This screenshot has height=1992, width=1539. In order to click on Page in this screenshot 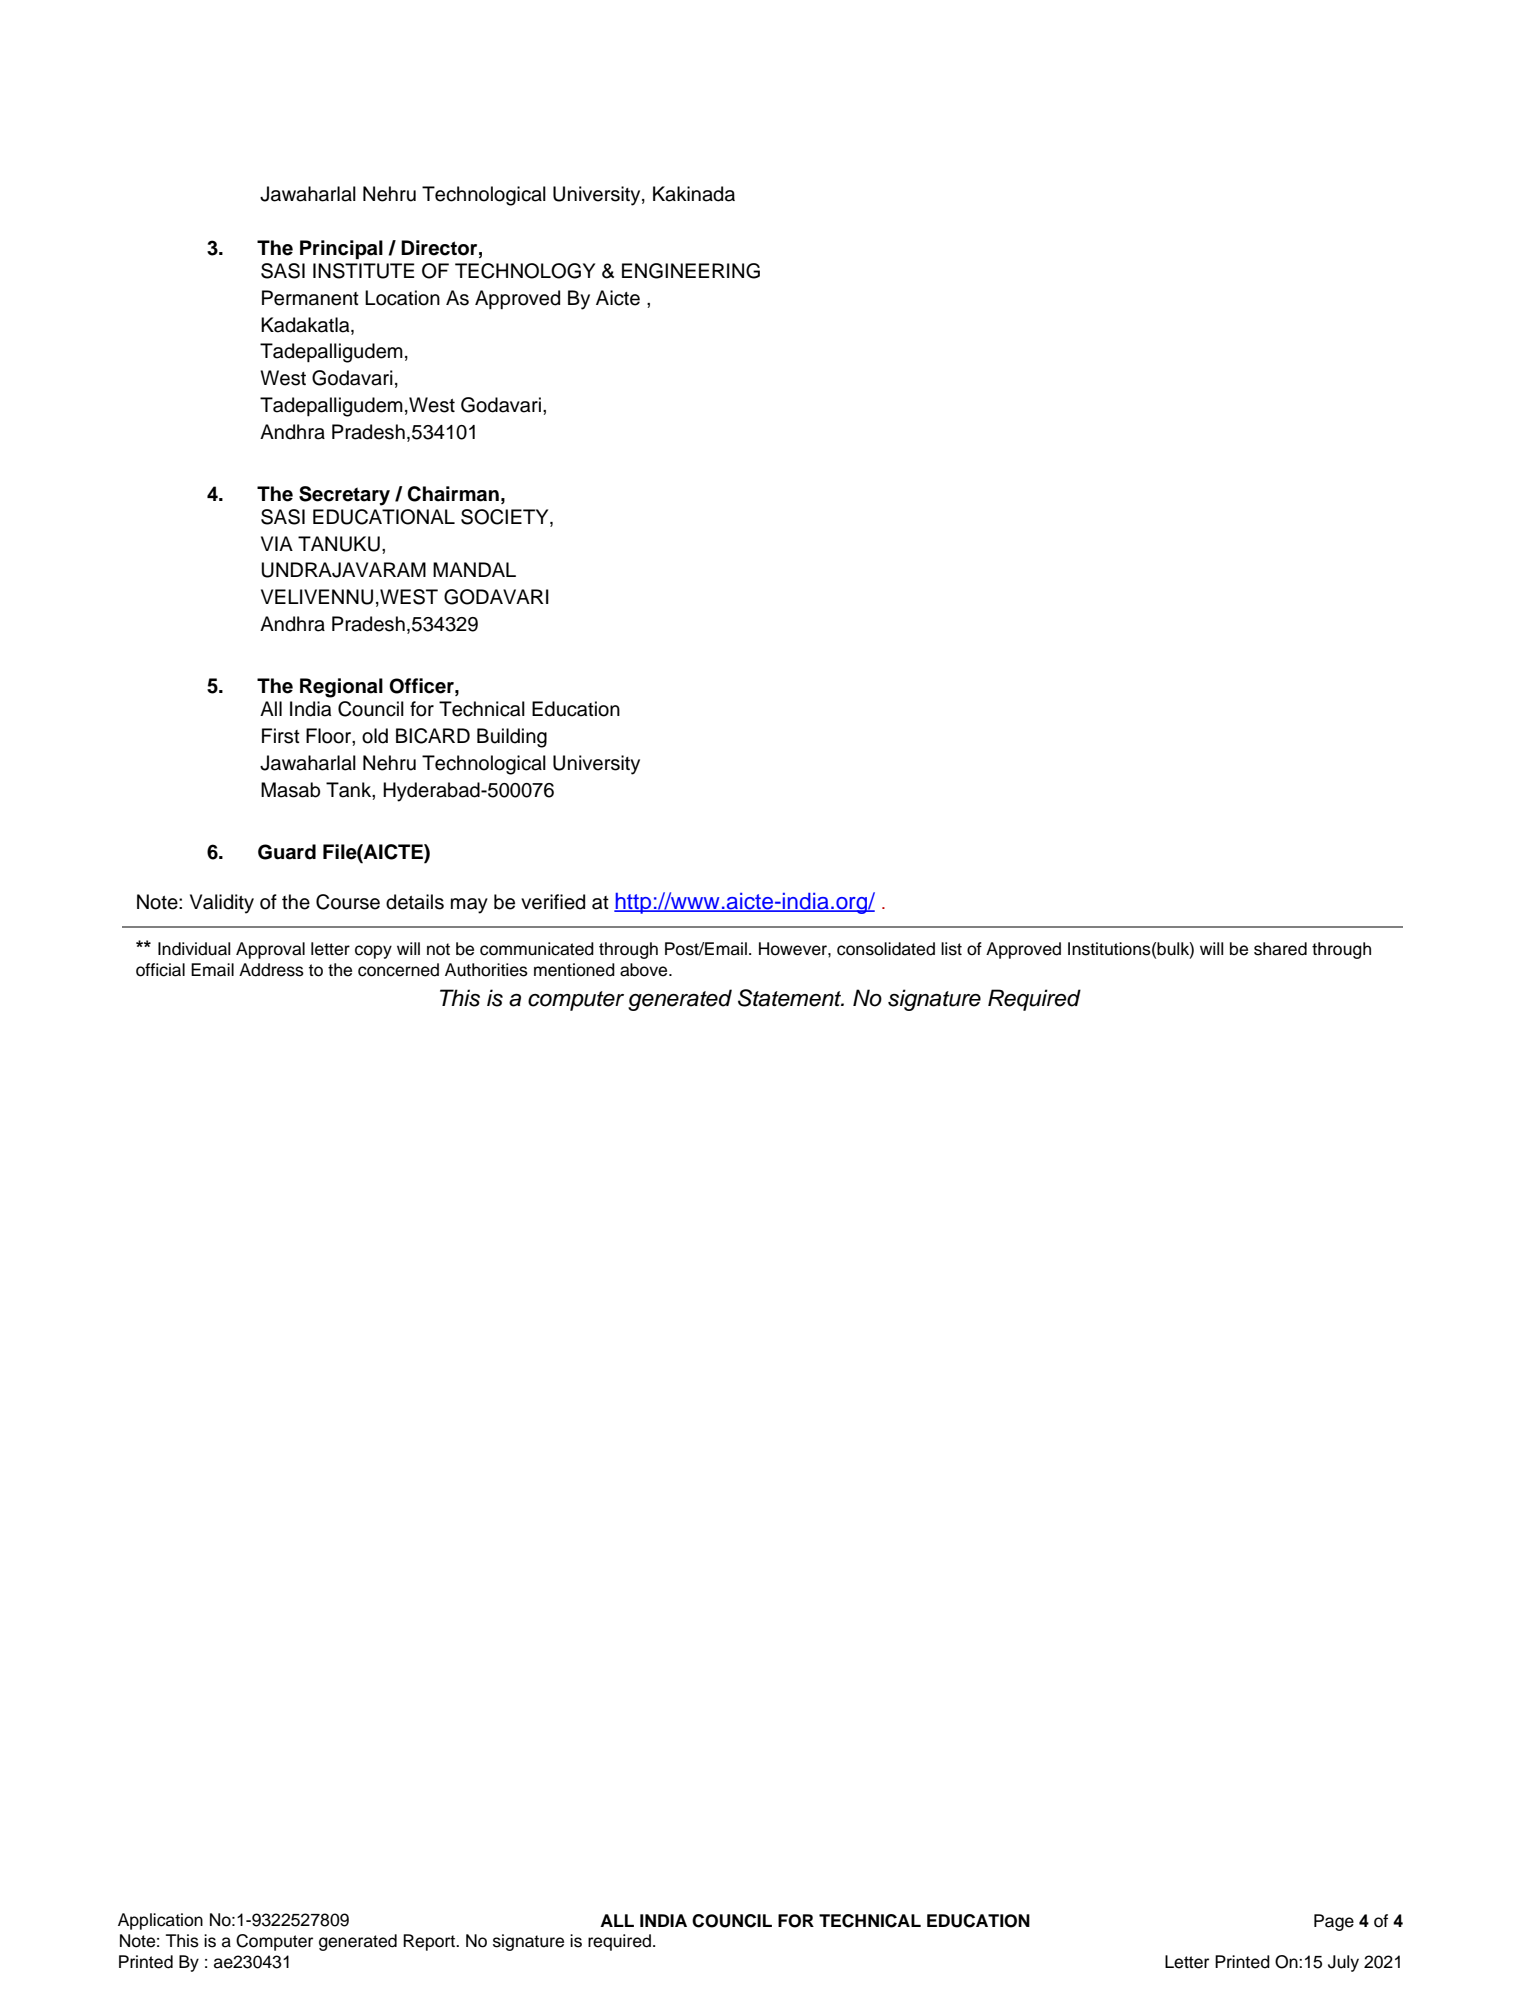, I will do `click(1334, 1922)`.
